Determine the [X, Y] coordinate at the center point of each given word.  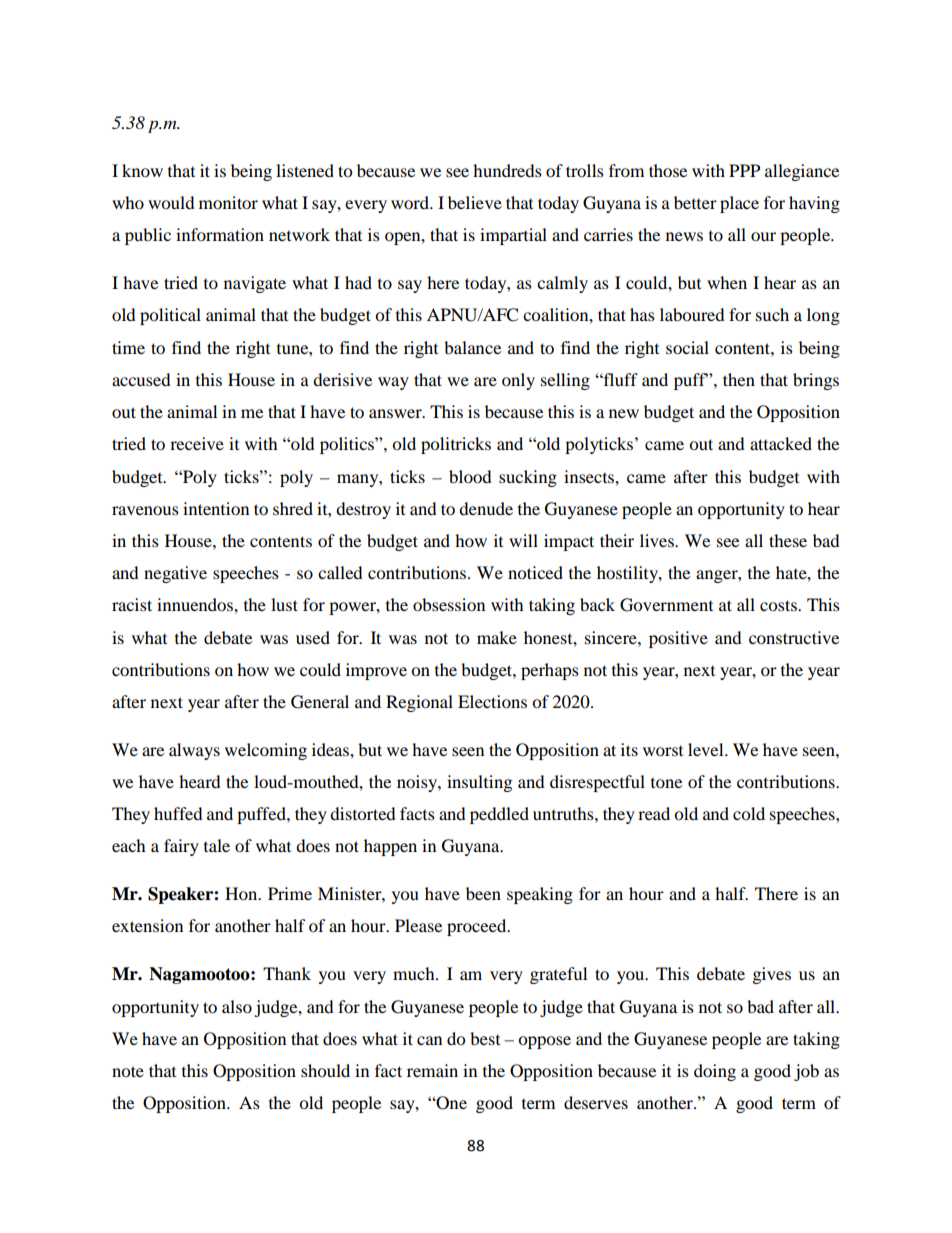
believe [475, 202]
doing [715, 1072]
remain [432, 1070]
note [128, 1071]
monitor [228, 202]
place [739, 204]
